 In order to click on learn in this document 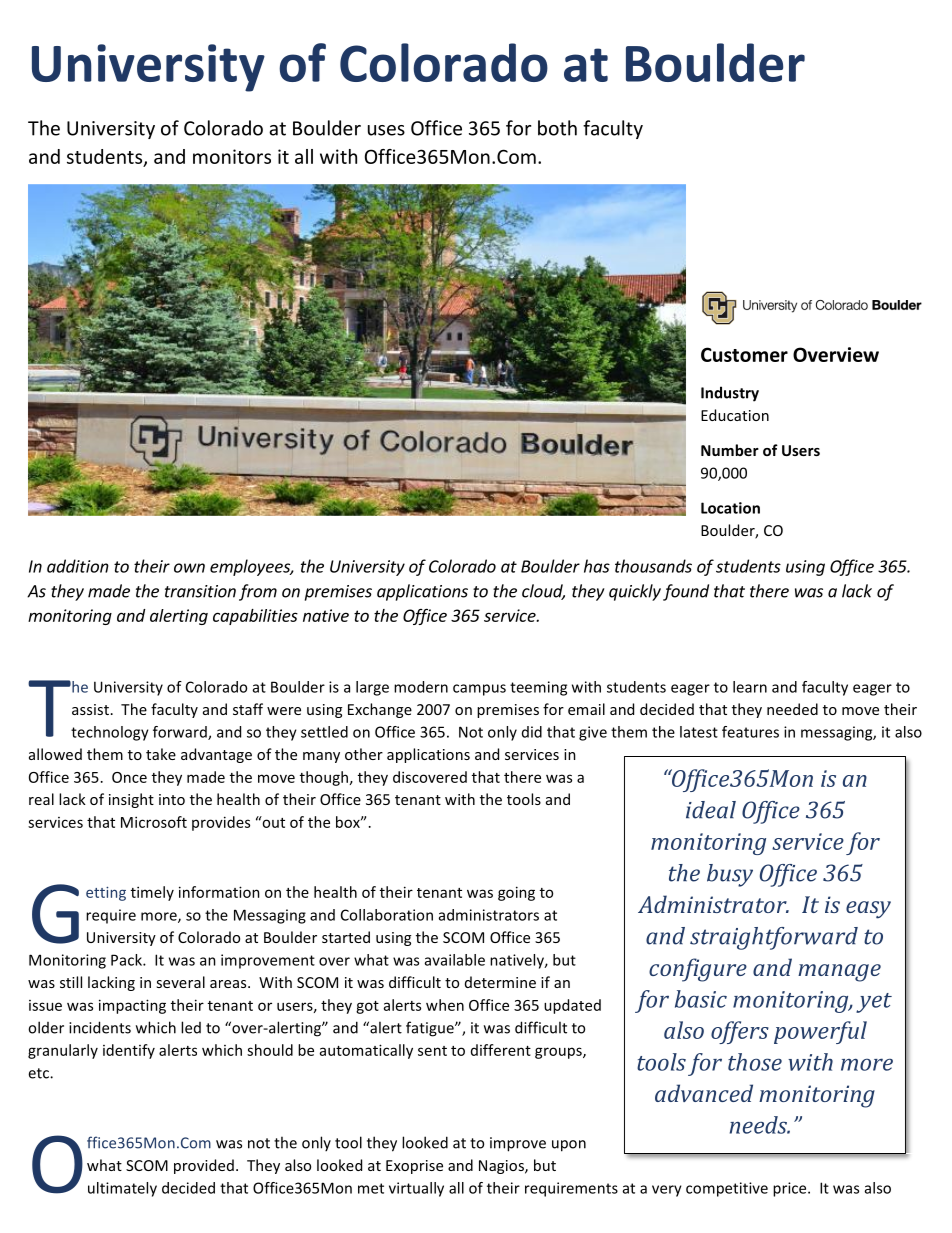, I will do `click(750, 687)`.
